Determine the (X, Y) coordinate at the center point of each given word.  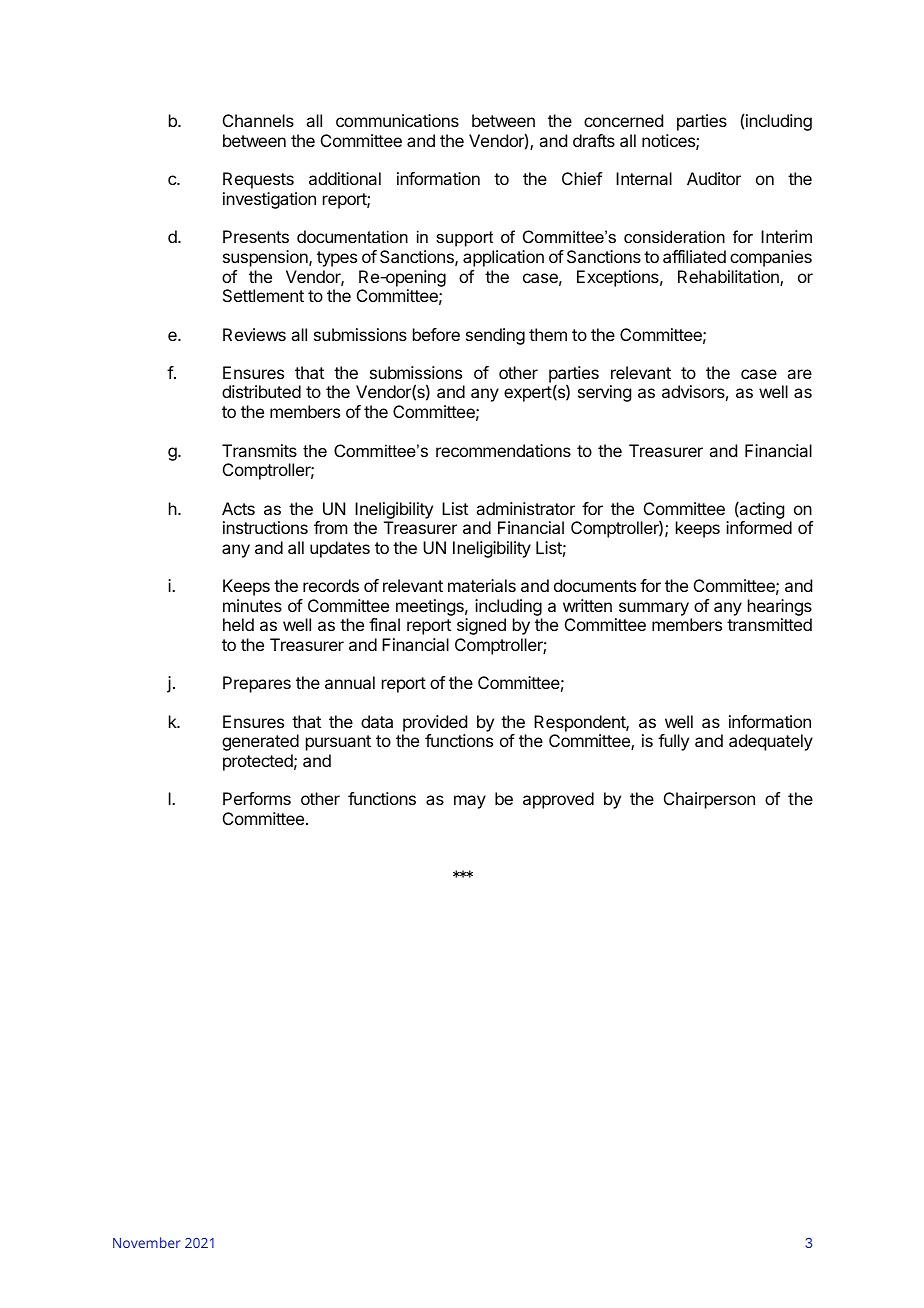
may (470, 802)
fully (673, 742)
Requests (258, 180)
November (147, 1242)
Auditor (714, 178)
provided (435, 723)
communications (397, 120)
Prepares (257, 684)
